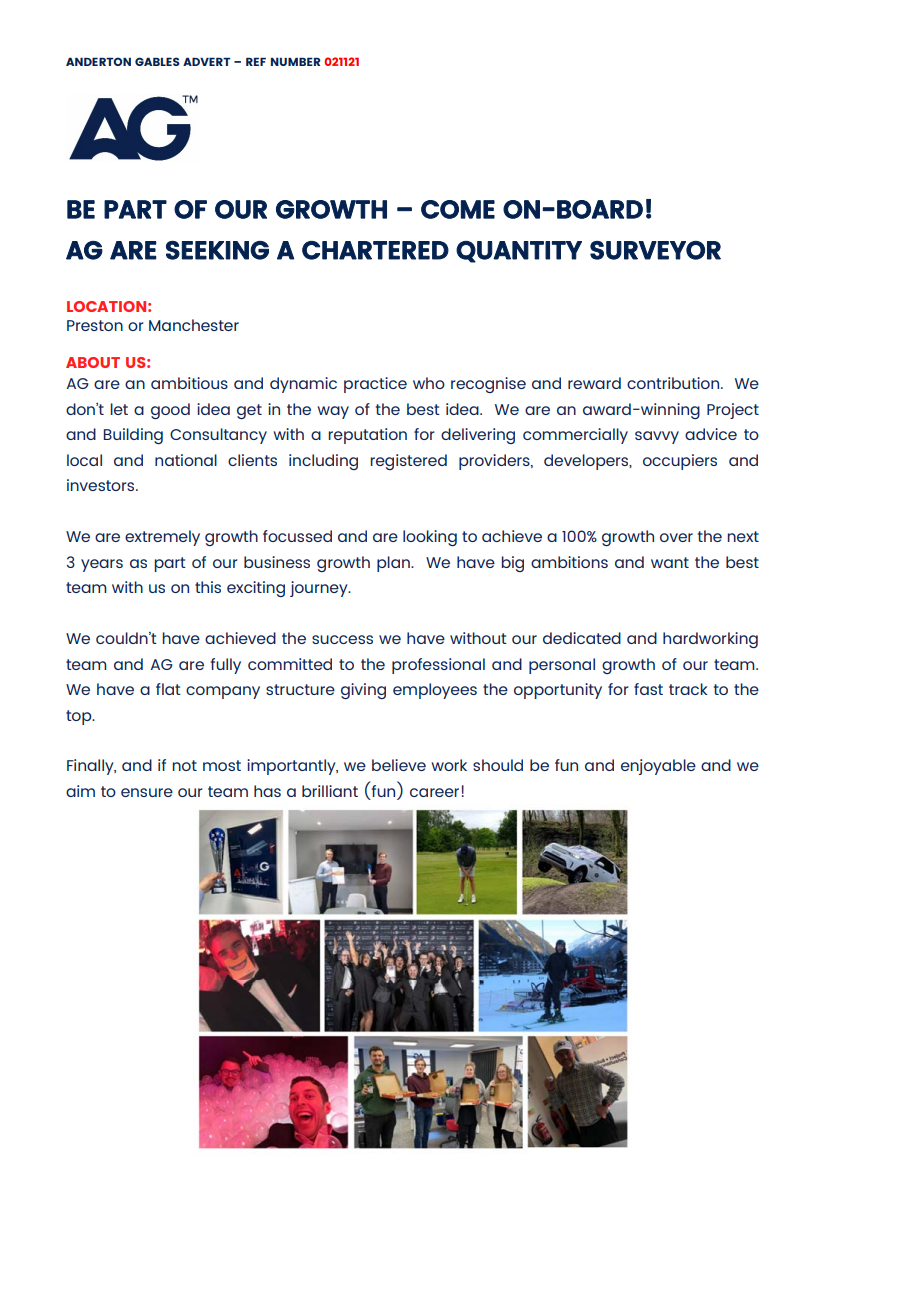  What do you see at coordinates (655, 250) in the screenshot?
I see `SURVEYOR` at bounding box center [655, 250].
